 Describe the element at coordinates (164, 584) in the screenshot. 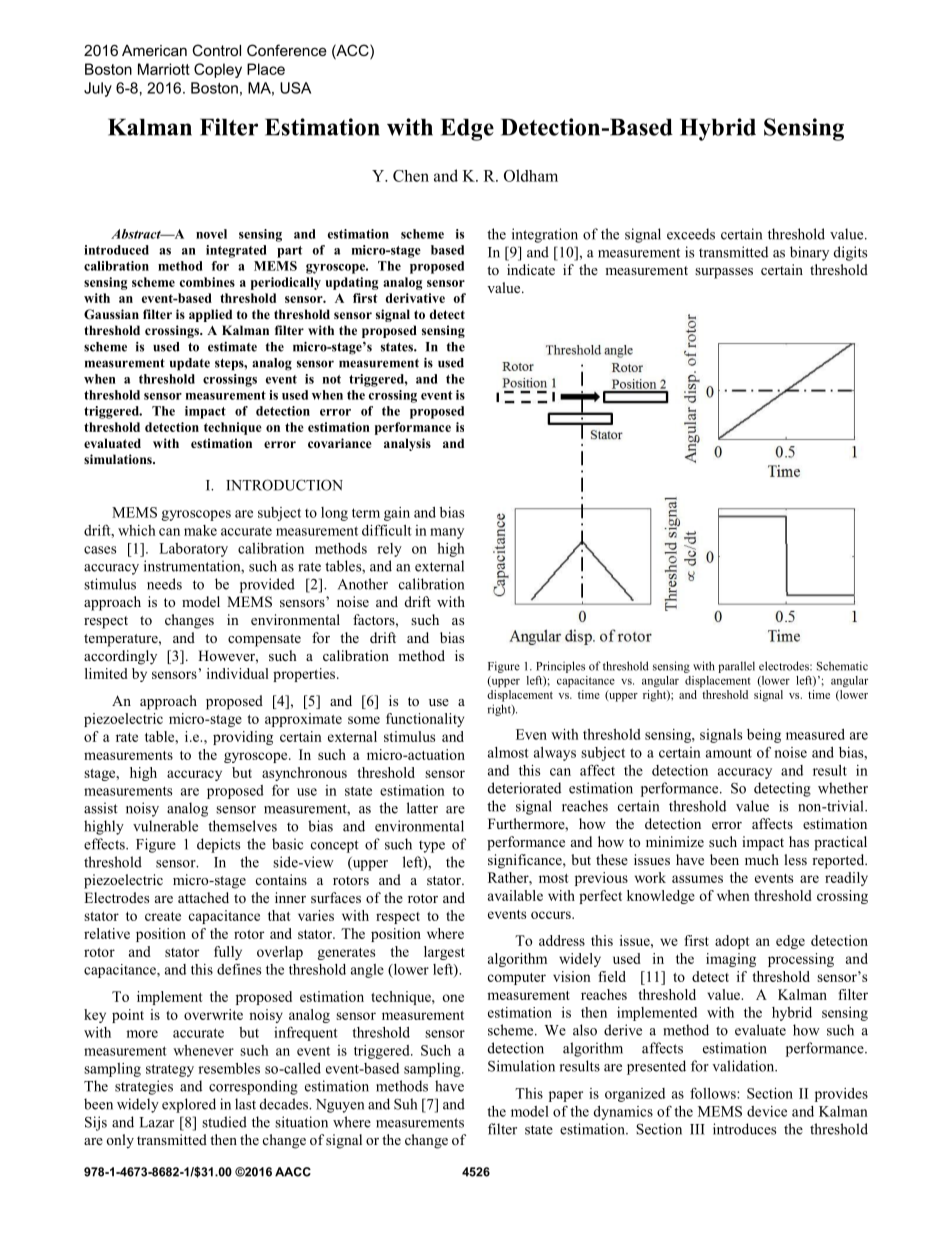

I see `needs` at that location.
